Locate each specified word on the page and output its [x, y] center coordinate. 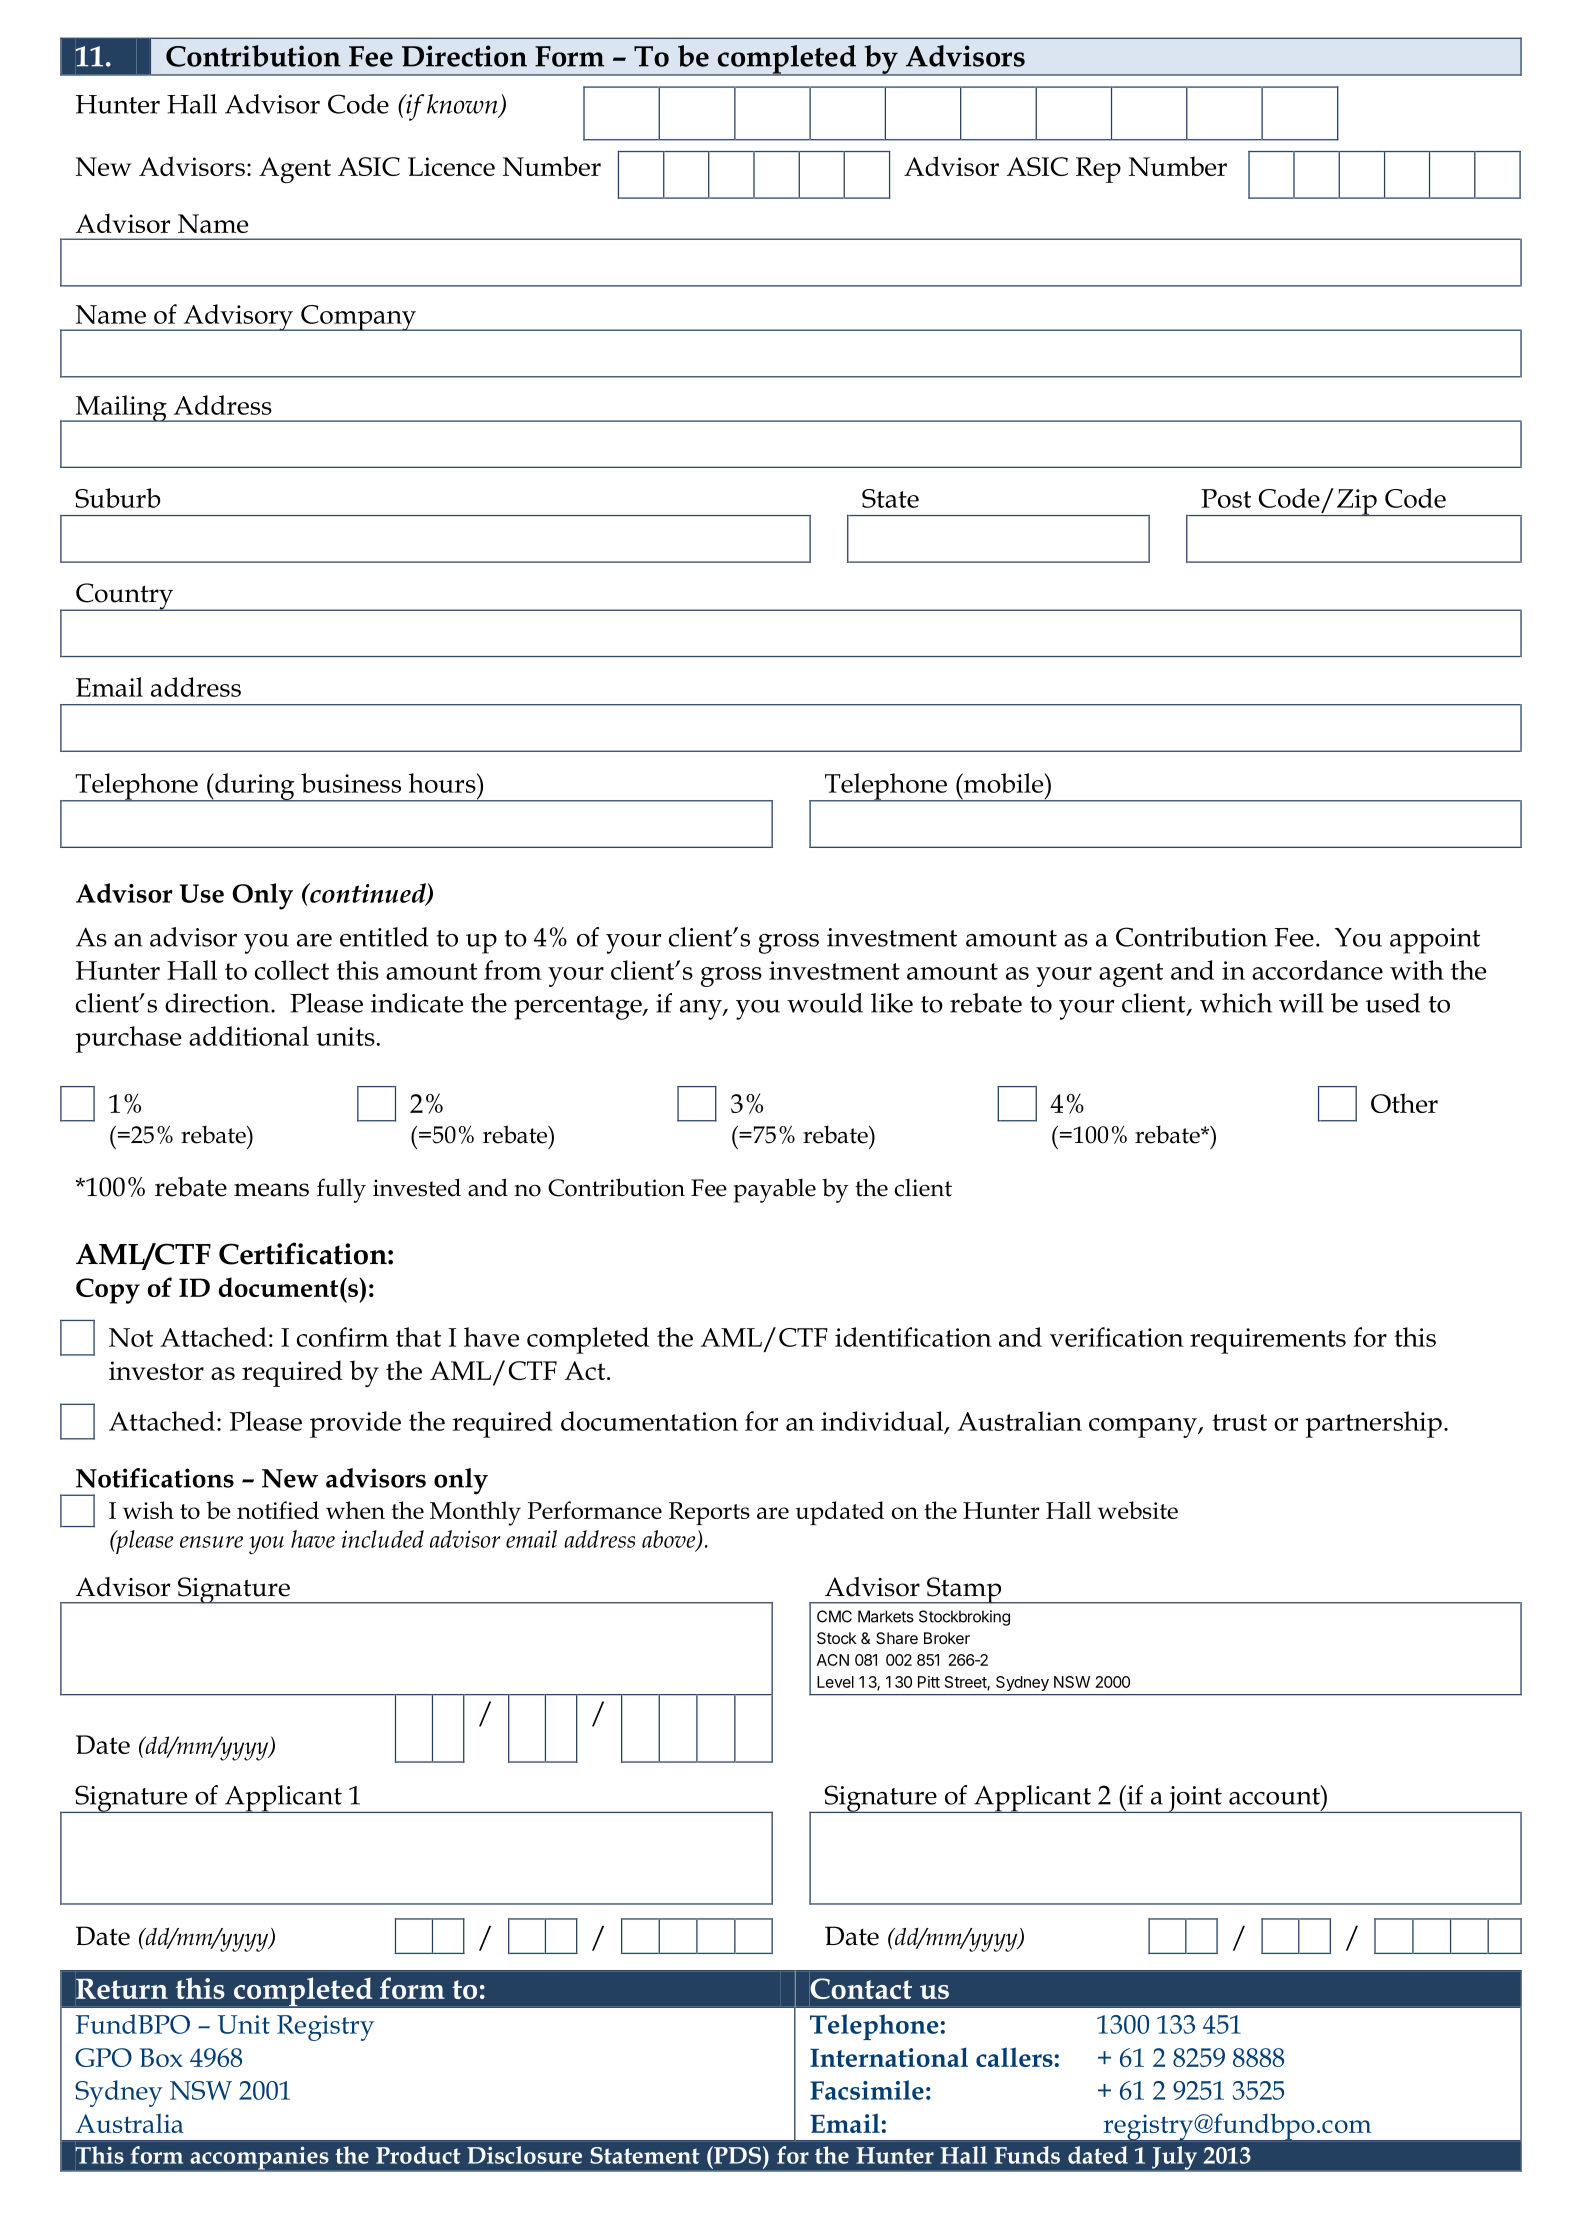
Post [1226, 498]
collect [292, 970]
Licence [451, 166]
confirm [343, 1337]
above [670, 1540]
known [463, 105]
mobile [1003, 783]
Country [125, 597]
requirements [1268, 1341]
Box [161, 2057]
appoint [1435, 941]
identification [913, 1337]
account [1275, 1795]
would [825, 1003]
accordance [1317, 970]
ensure [211, 1542]
